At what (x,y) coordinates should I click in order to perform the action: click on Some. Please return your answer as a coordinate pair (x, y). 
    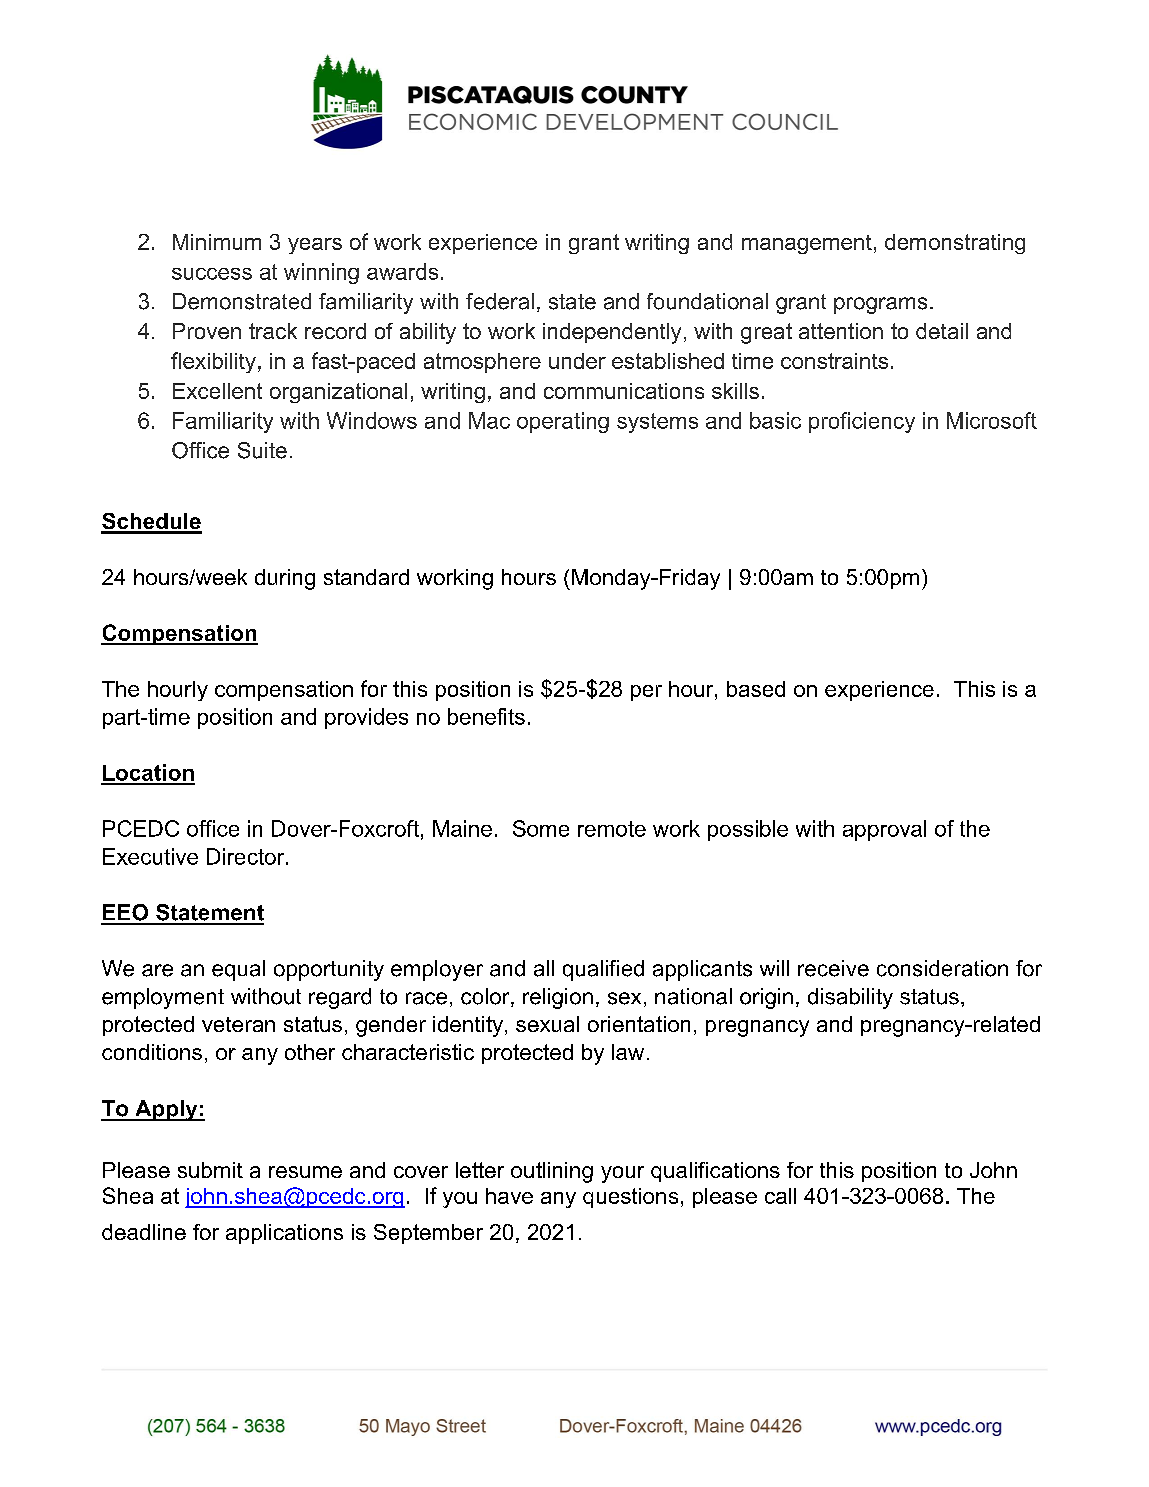
    Looking at the image, I should click on (541, 828).
